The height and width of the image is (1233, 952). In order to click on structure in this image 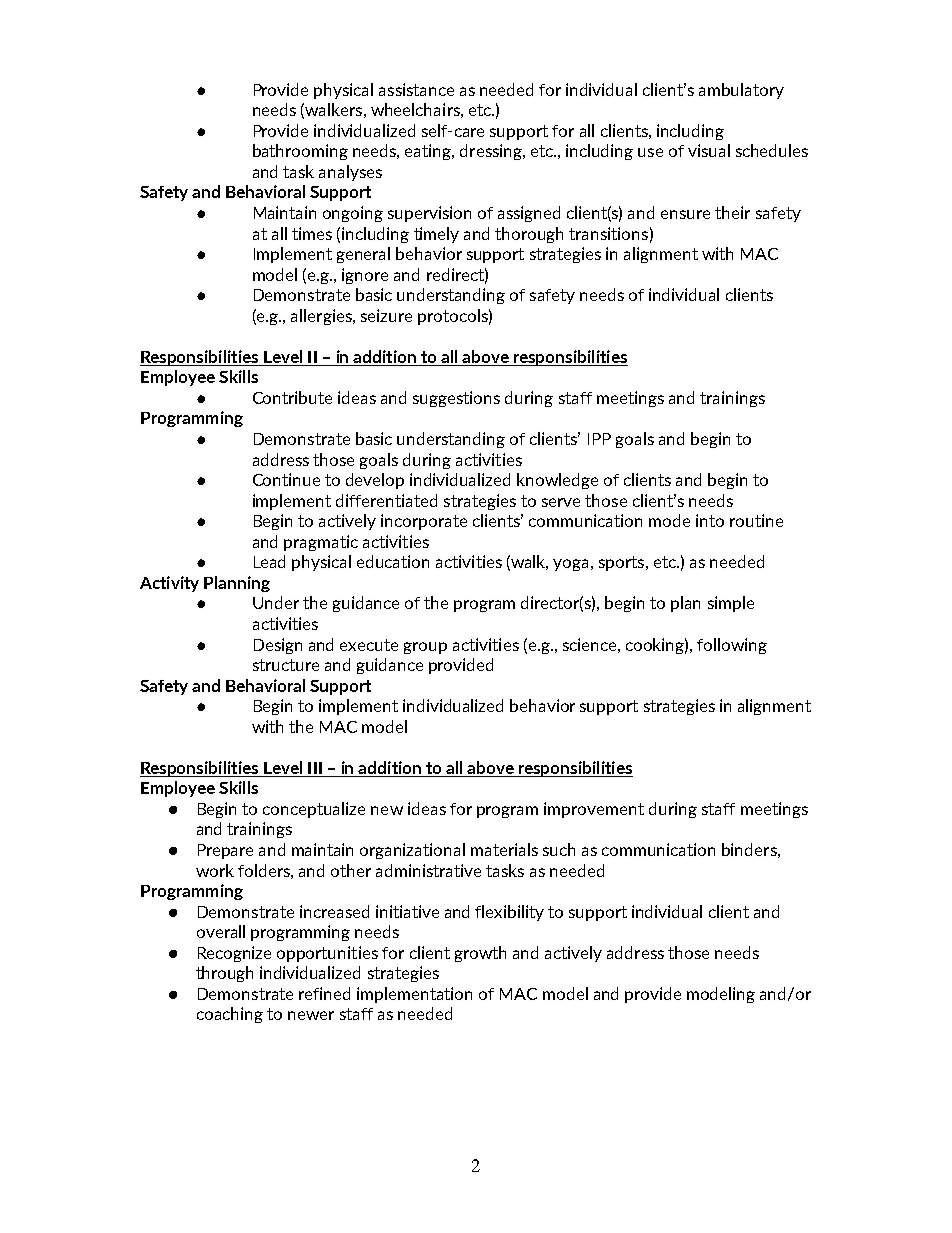, I will do `click(286, 665)`.
